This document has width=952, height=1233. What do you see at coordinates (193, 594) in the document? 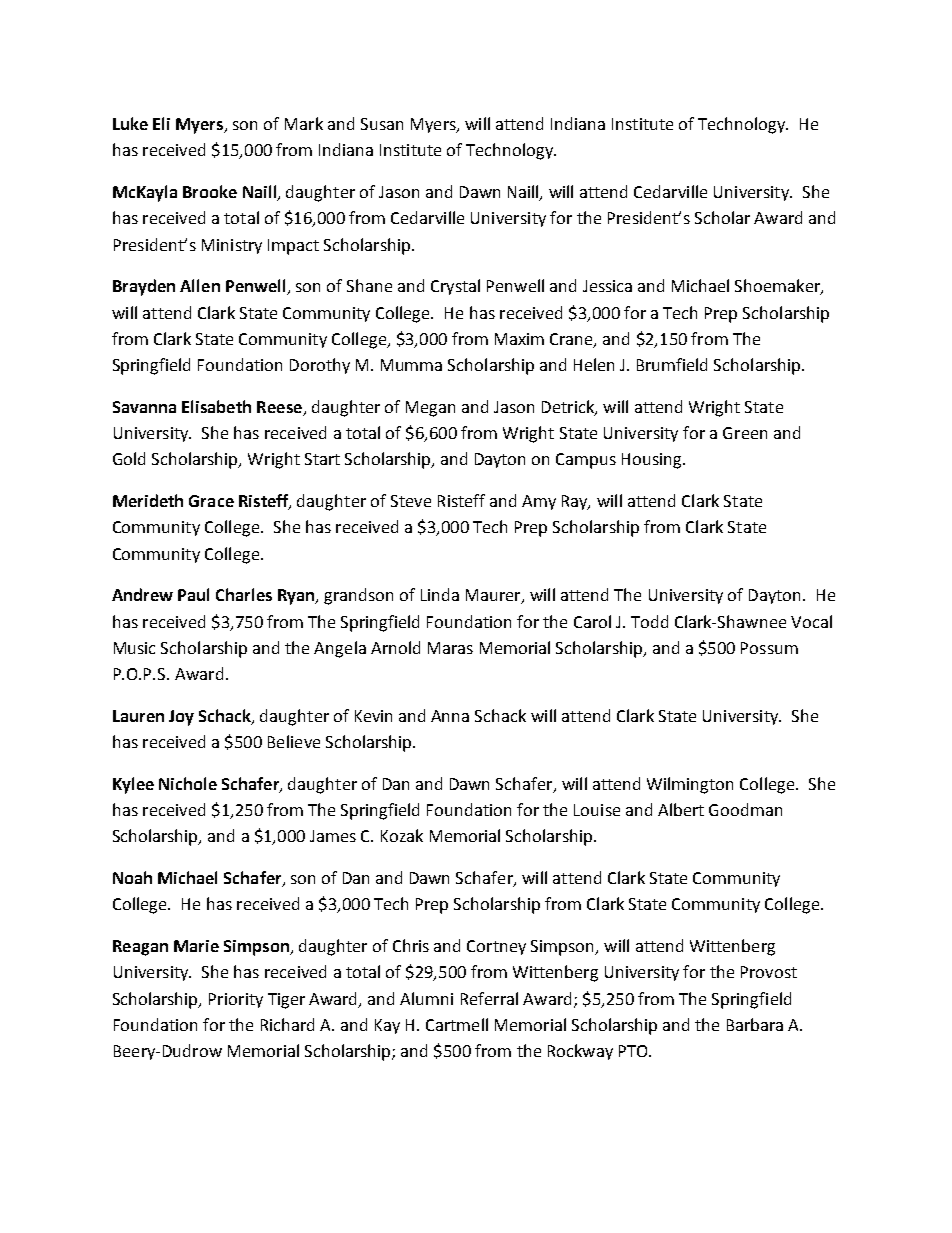
I see `Paul` at bounding box center [193, 594].
